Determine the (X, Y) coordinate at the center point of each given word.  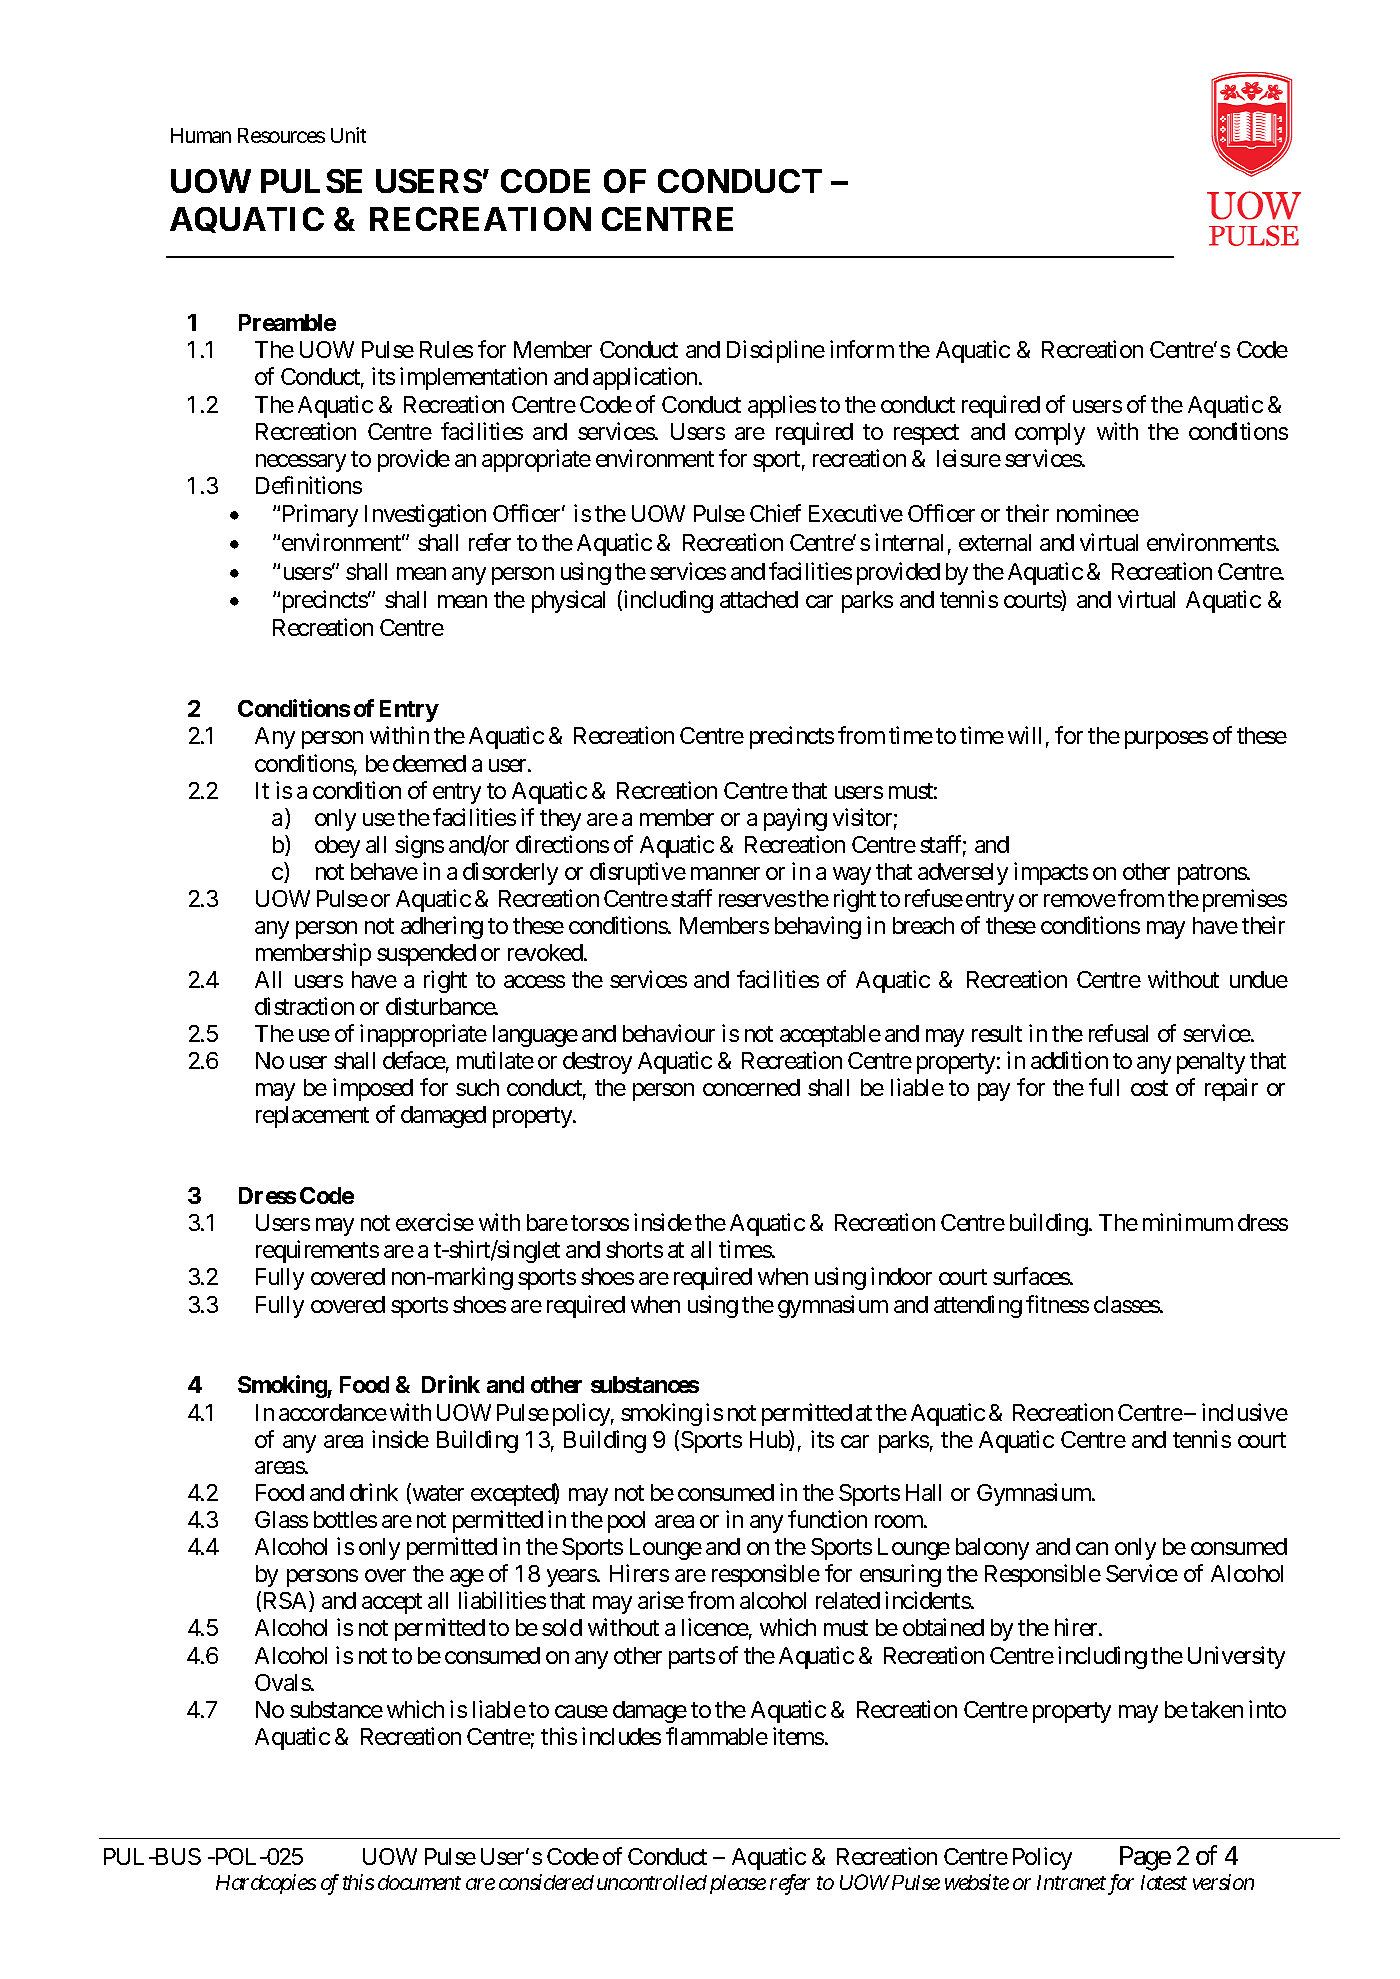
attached (759, 599)
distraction (304, 1006)
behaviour (669, 1033)
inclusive (1245, 1412)
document (419, 1882)
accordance (333, 1412)
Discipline (776, 351)
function (827, 1519)
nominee (1098, 513)
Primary (320, 515)
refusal (1118, 1033)
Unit (348, 135)
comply (1050, 434)
